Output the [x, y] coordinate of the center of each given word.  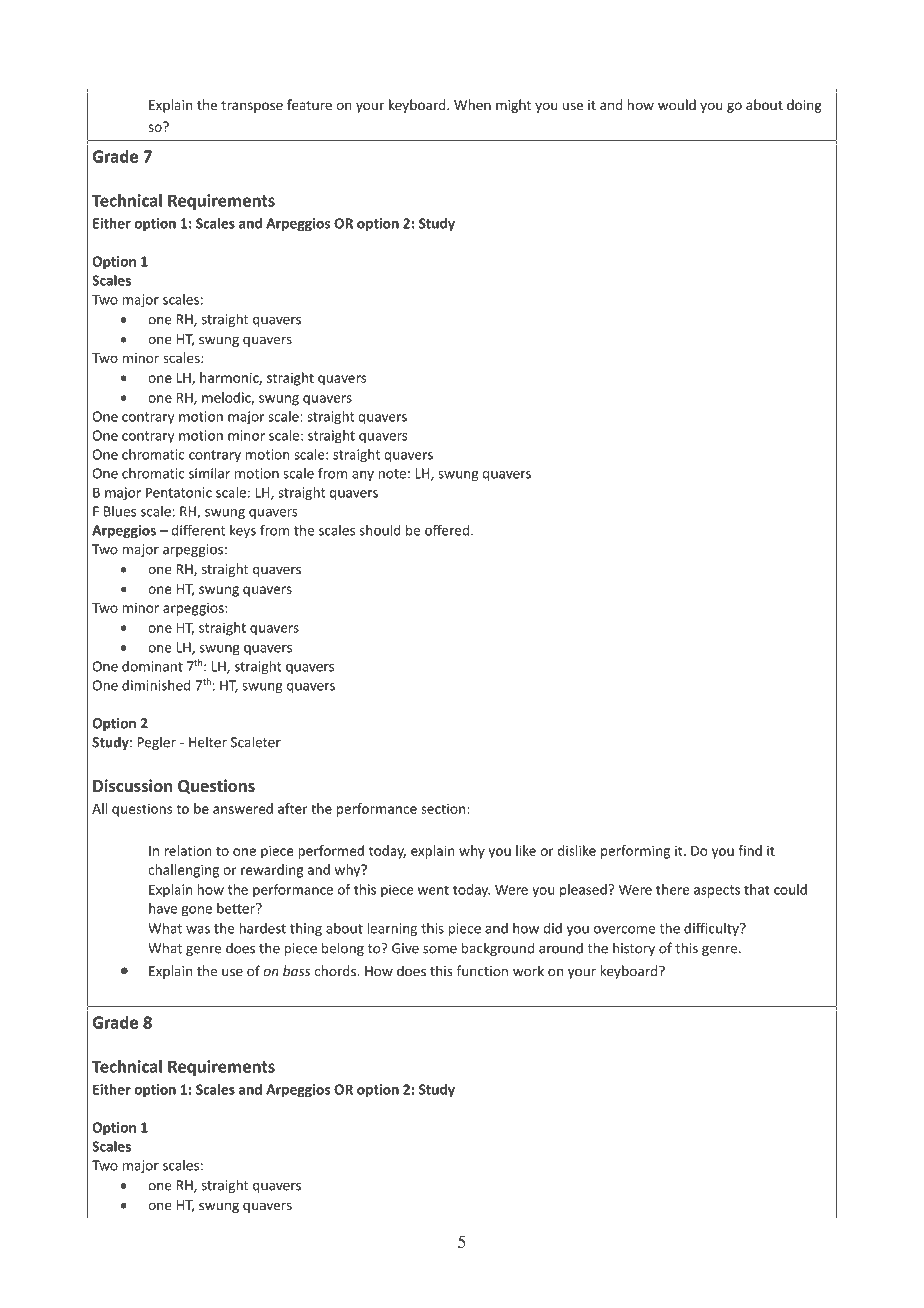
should [380, 530]
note [392, 474]
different [198, 530]
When [472, 104]
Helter [208, 742]
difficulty [712, 929]
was [198, 930]
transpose [252, 107]
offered [447, 530]
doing [804, 106]
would [677, 104]
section [444, 808]
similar [209, 473]
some [440, 950]
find [750, 850]
